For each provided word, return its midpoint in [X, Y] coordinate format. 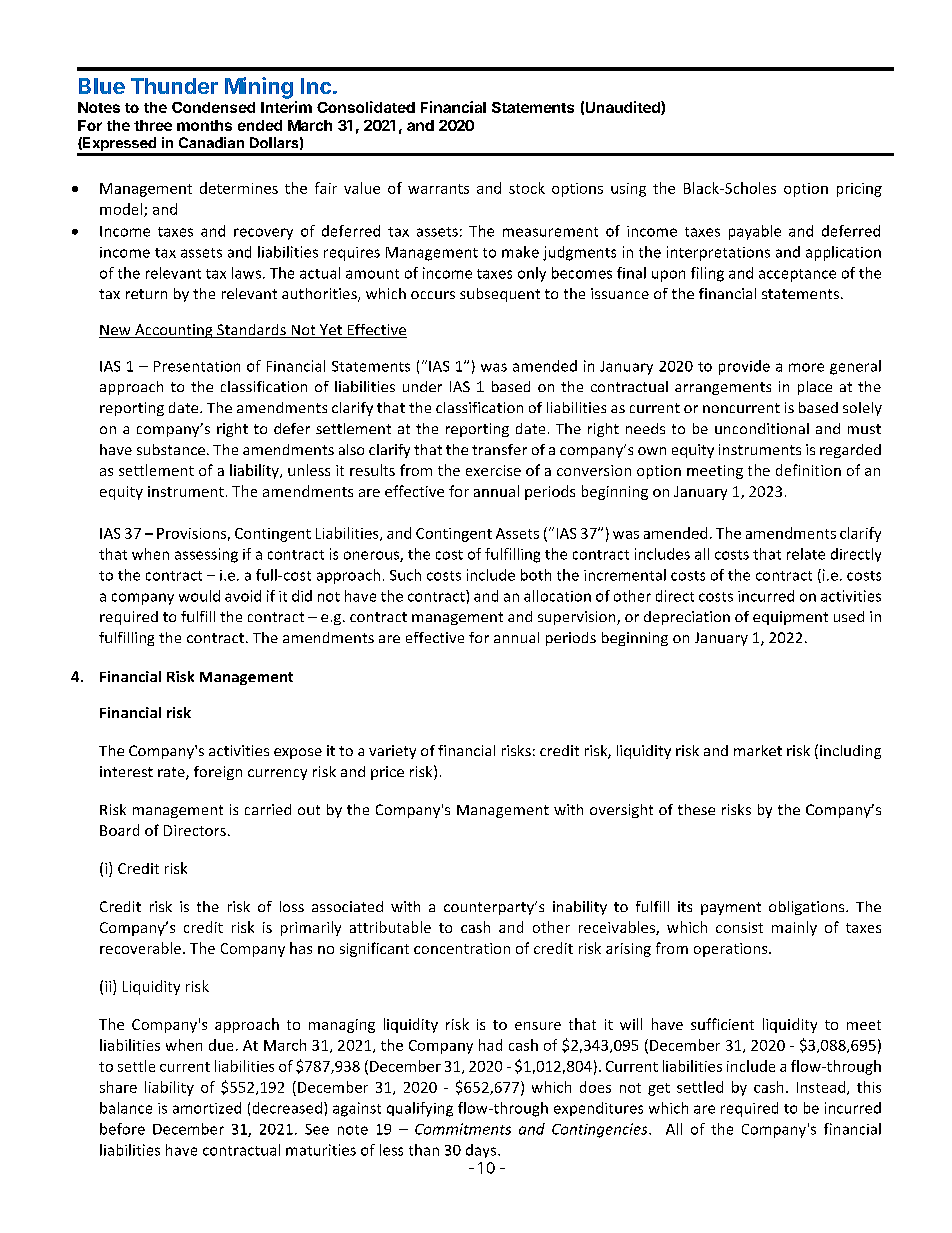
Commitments [463, 1129]
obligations [808, 908]
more [806, 367]
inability [580, 908]
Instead [822, 1088]
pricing [859, 190]
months [204, 125]
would [199, 596]
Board [119, 830]
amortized [207, 1108]
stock [527, 188]
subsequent [500, 295]
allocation [557, 596]
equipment [790, 618]
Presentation [197, 366]
